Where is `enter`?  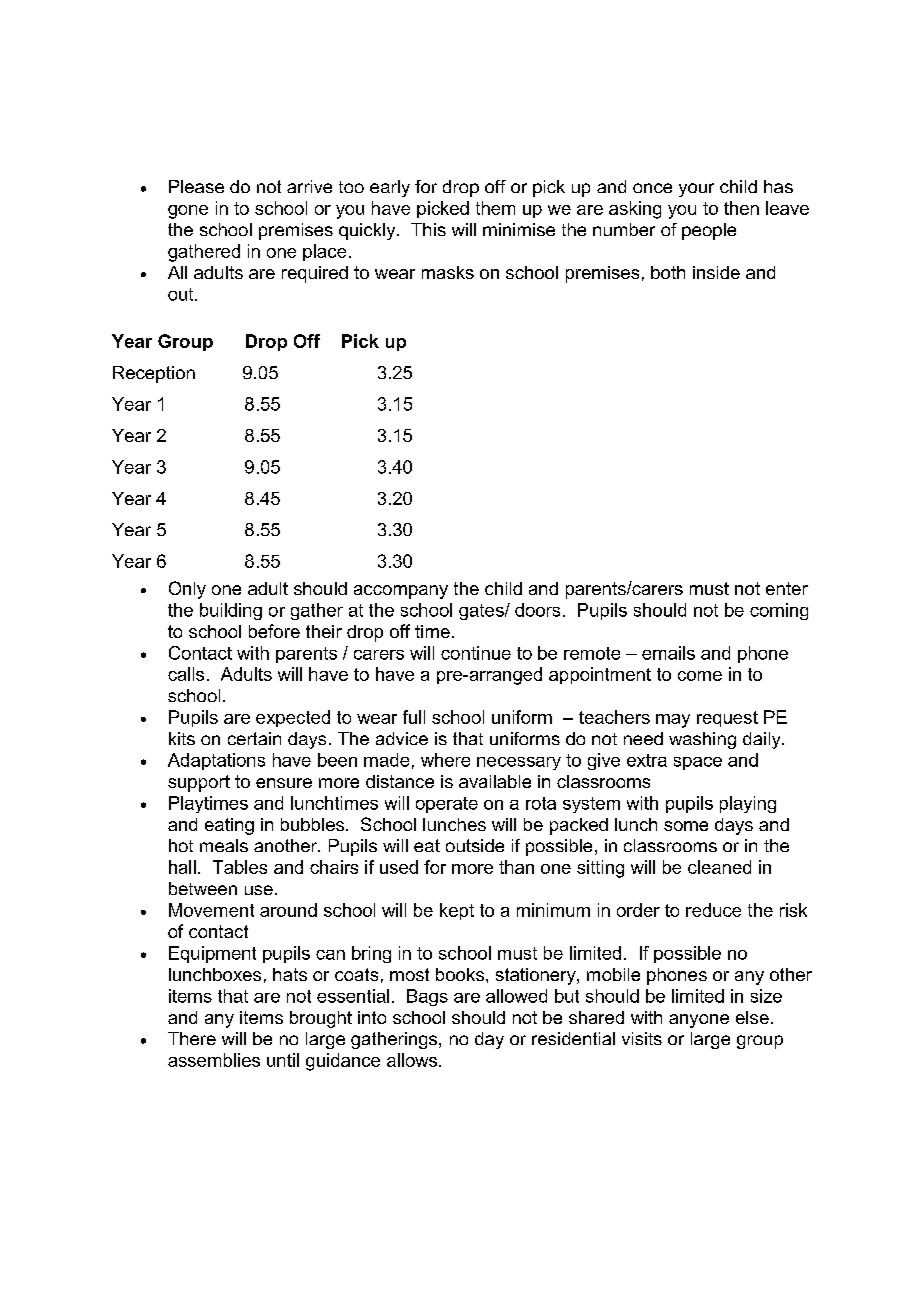
enter is located at coordinates (787, 588).
